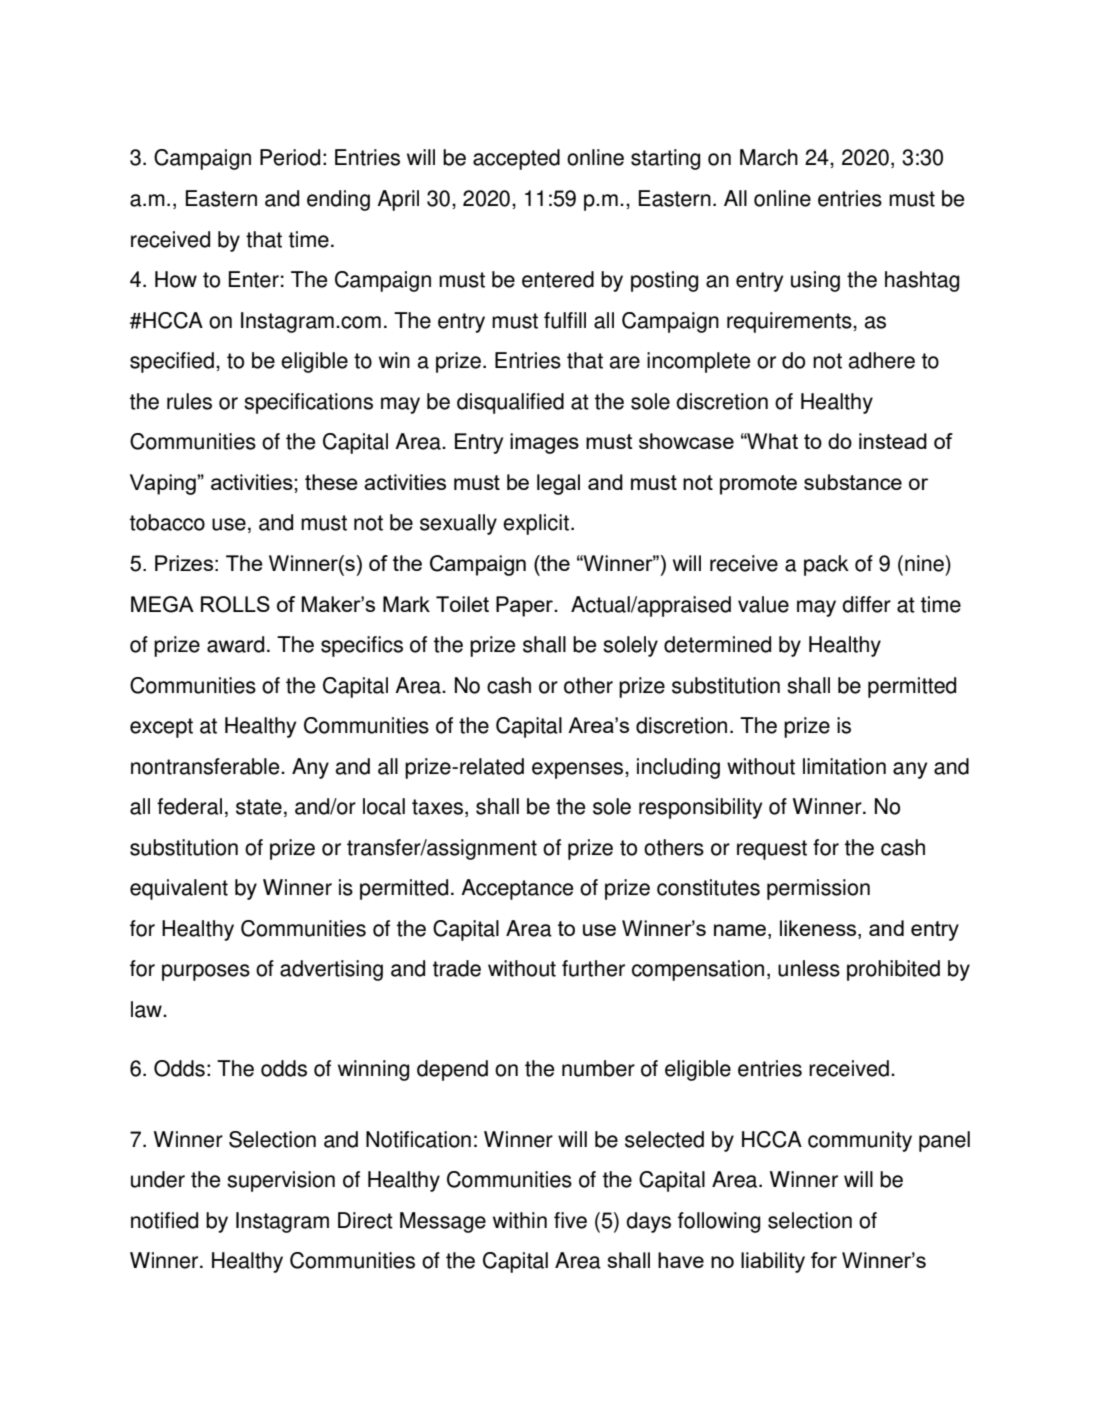 The image size is (1103, 1427). What do you see at coordinates (570, 1220) in the document?
I see `five` at bounding box center [570, 1220].
